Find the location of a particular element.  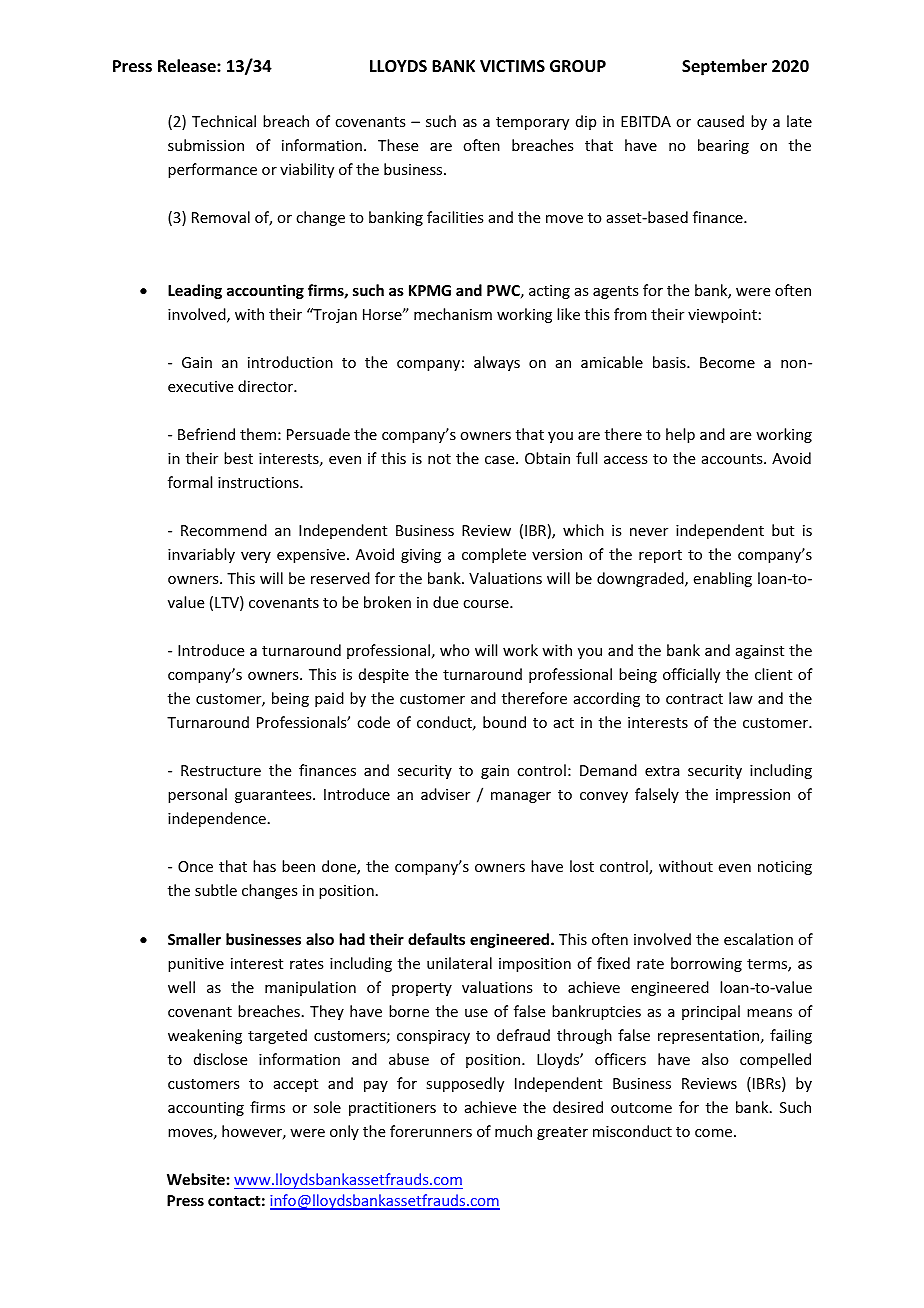

always is located at coordinates (497, 363).
